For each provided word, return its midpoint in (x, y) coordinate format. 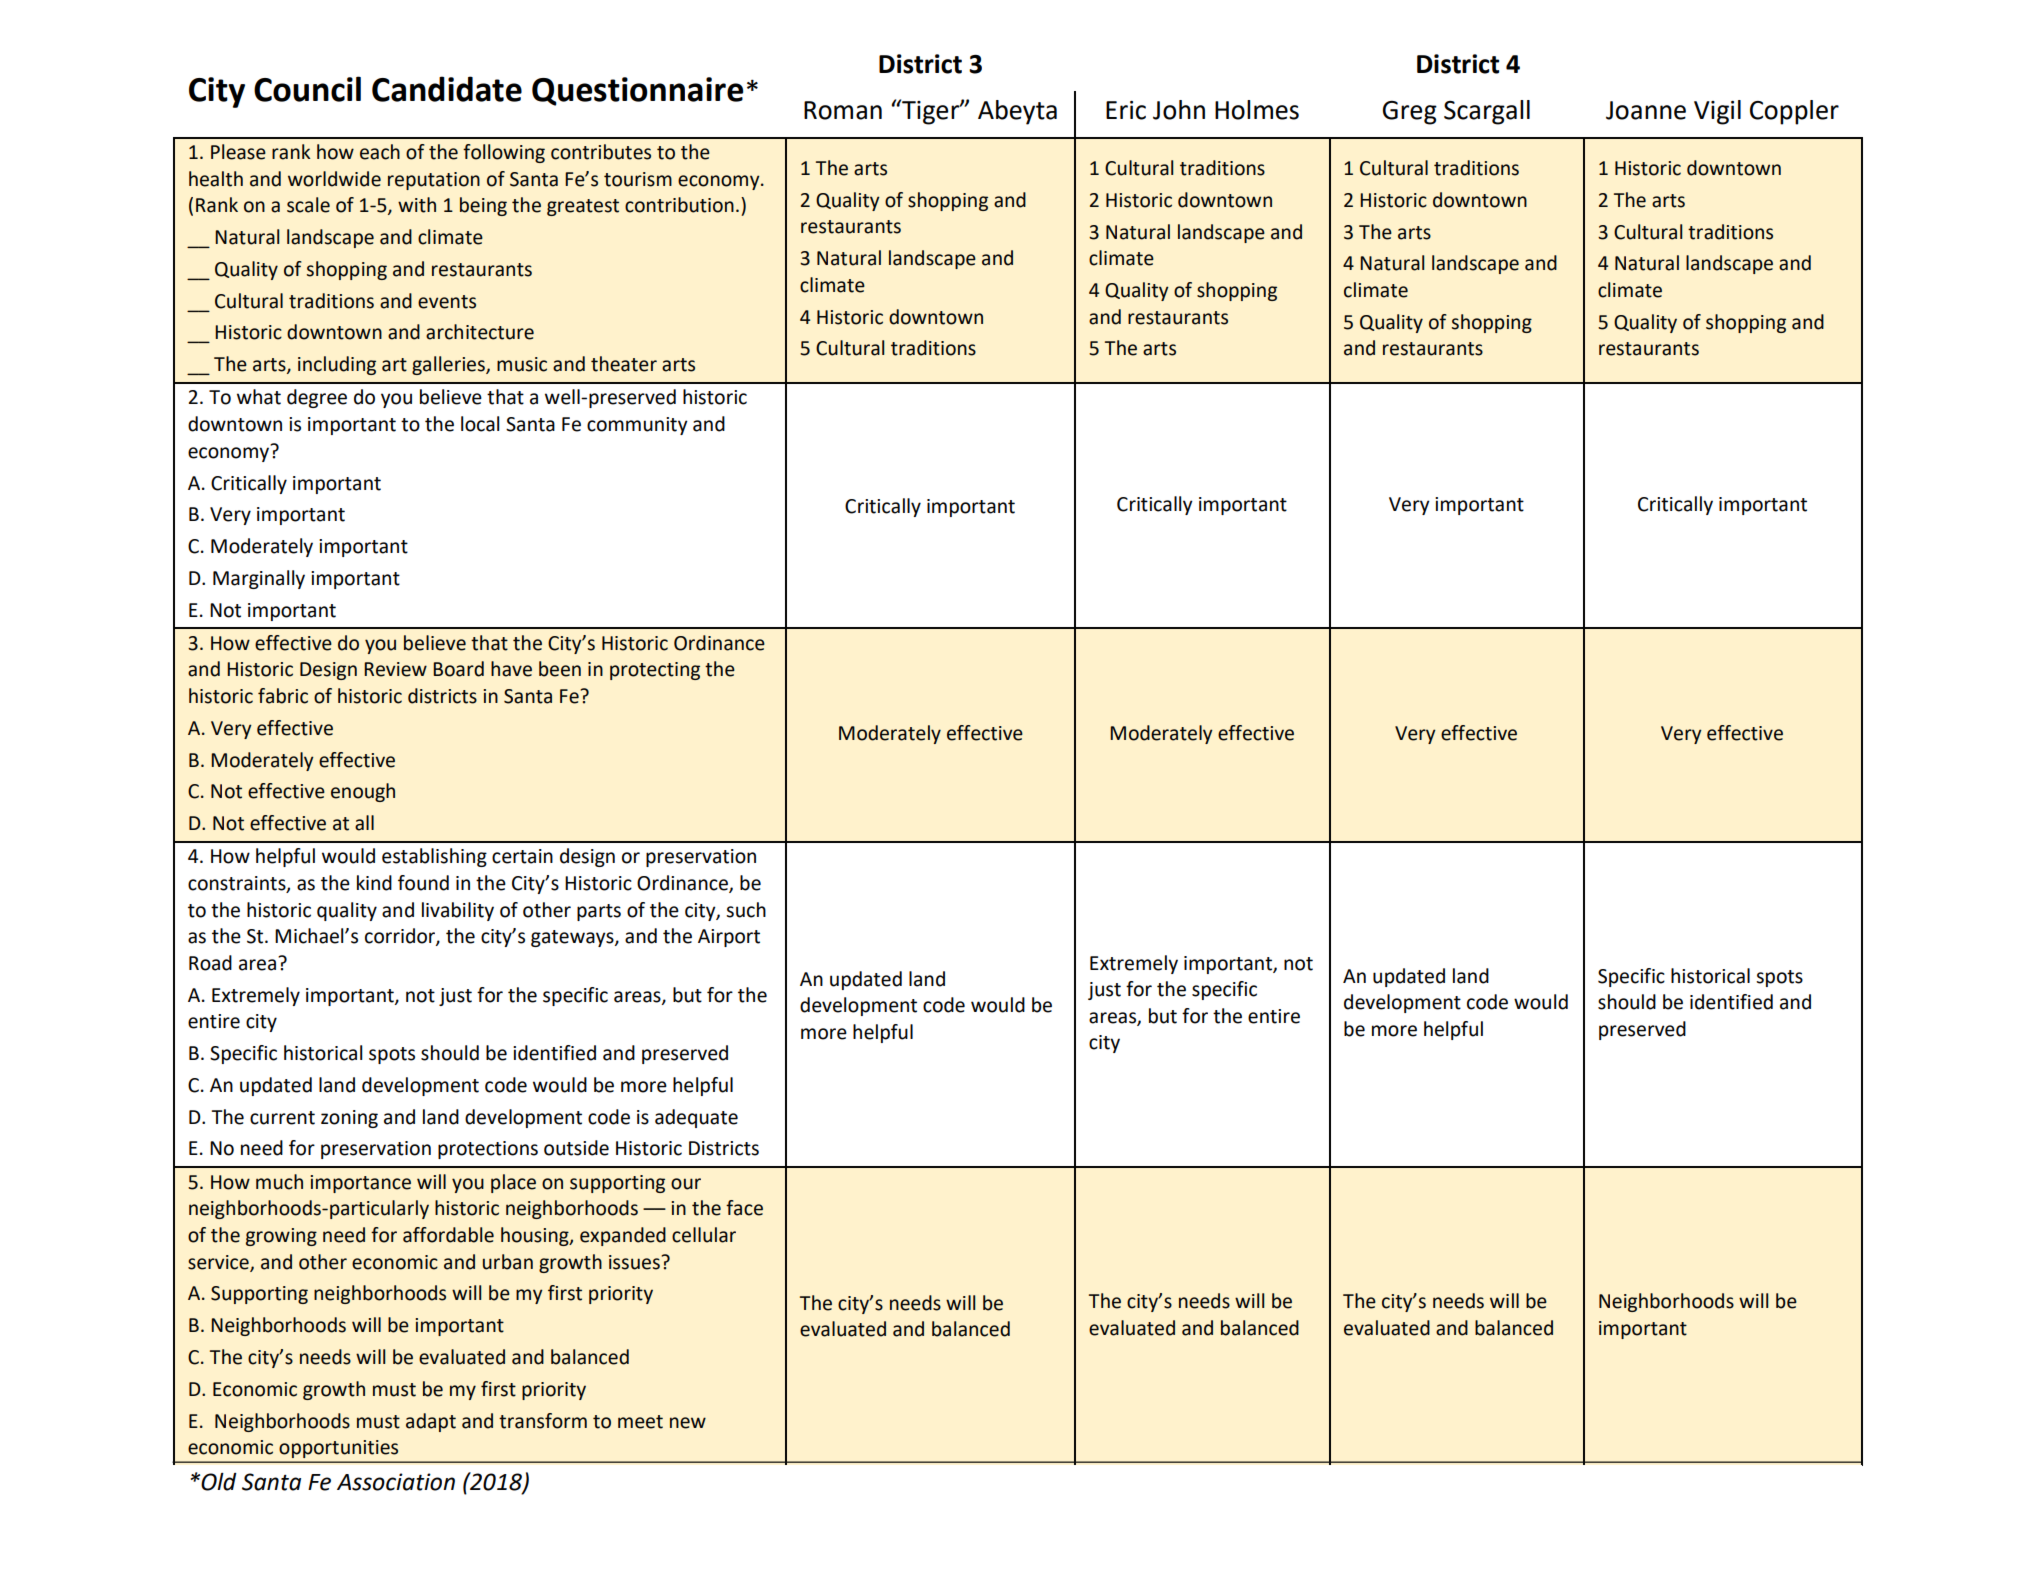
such (746, 910)
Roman (843, 110)
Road (210, 963)
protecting (655, 671)
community (637, 426)
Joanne (1646, 110)
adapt (431, 1422)
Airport (729, 938)
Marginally (259, 579)
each (380, 152)
